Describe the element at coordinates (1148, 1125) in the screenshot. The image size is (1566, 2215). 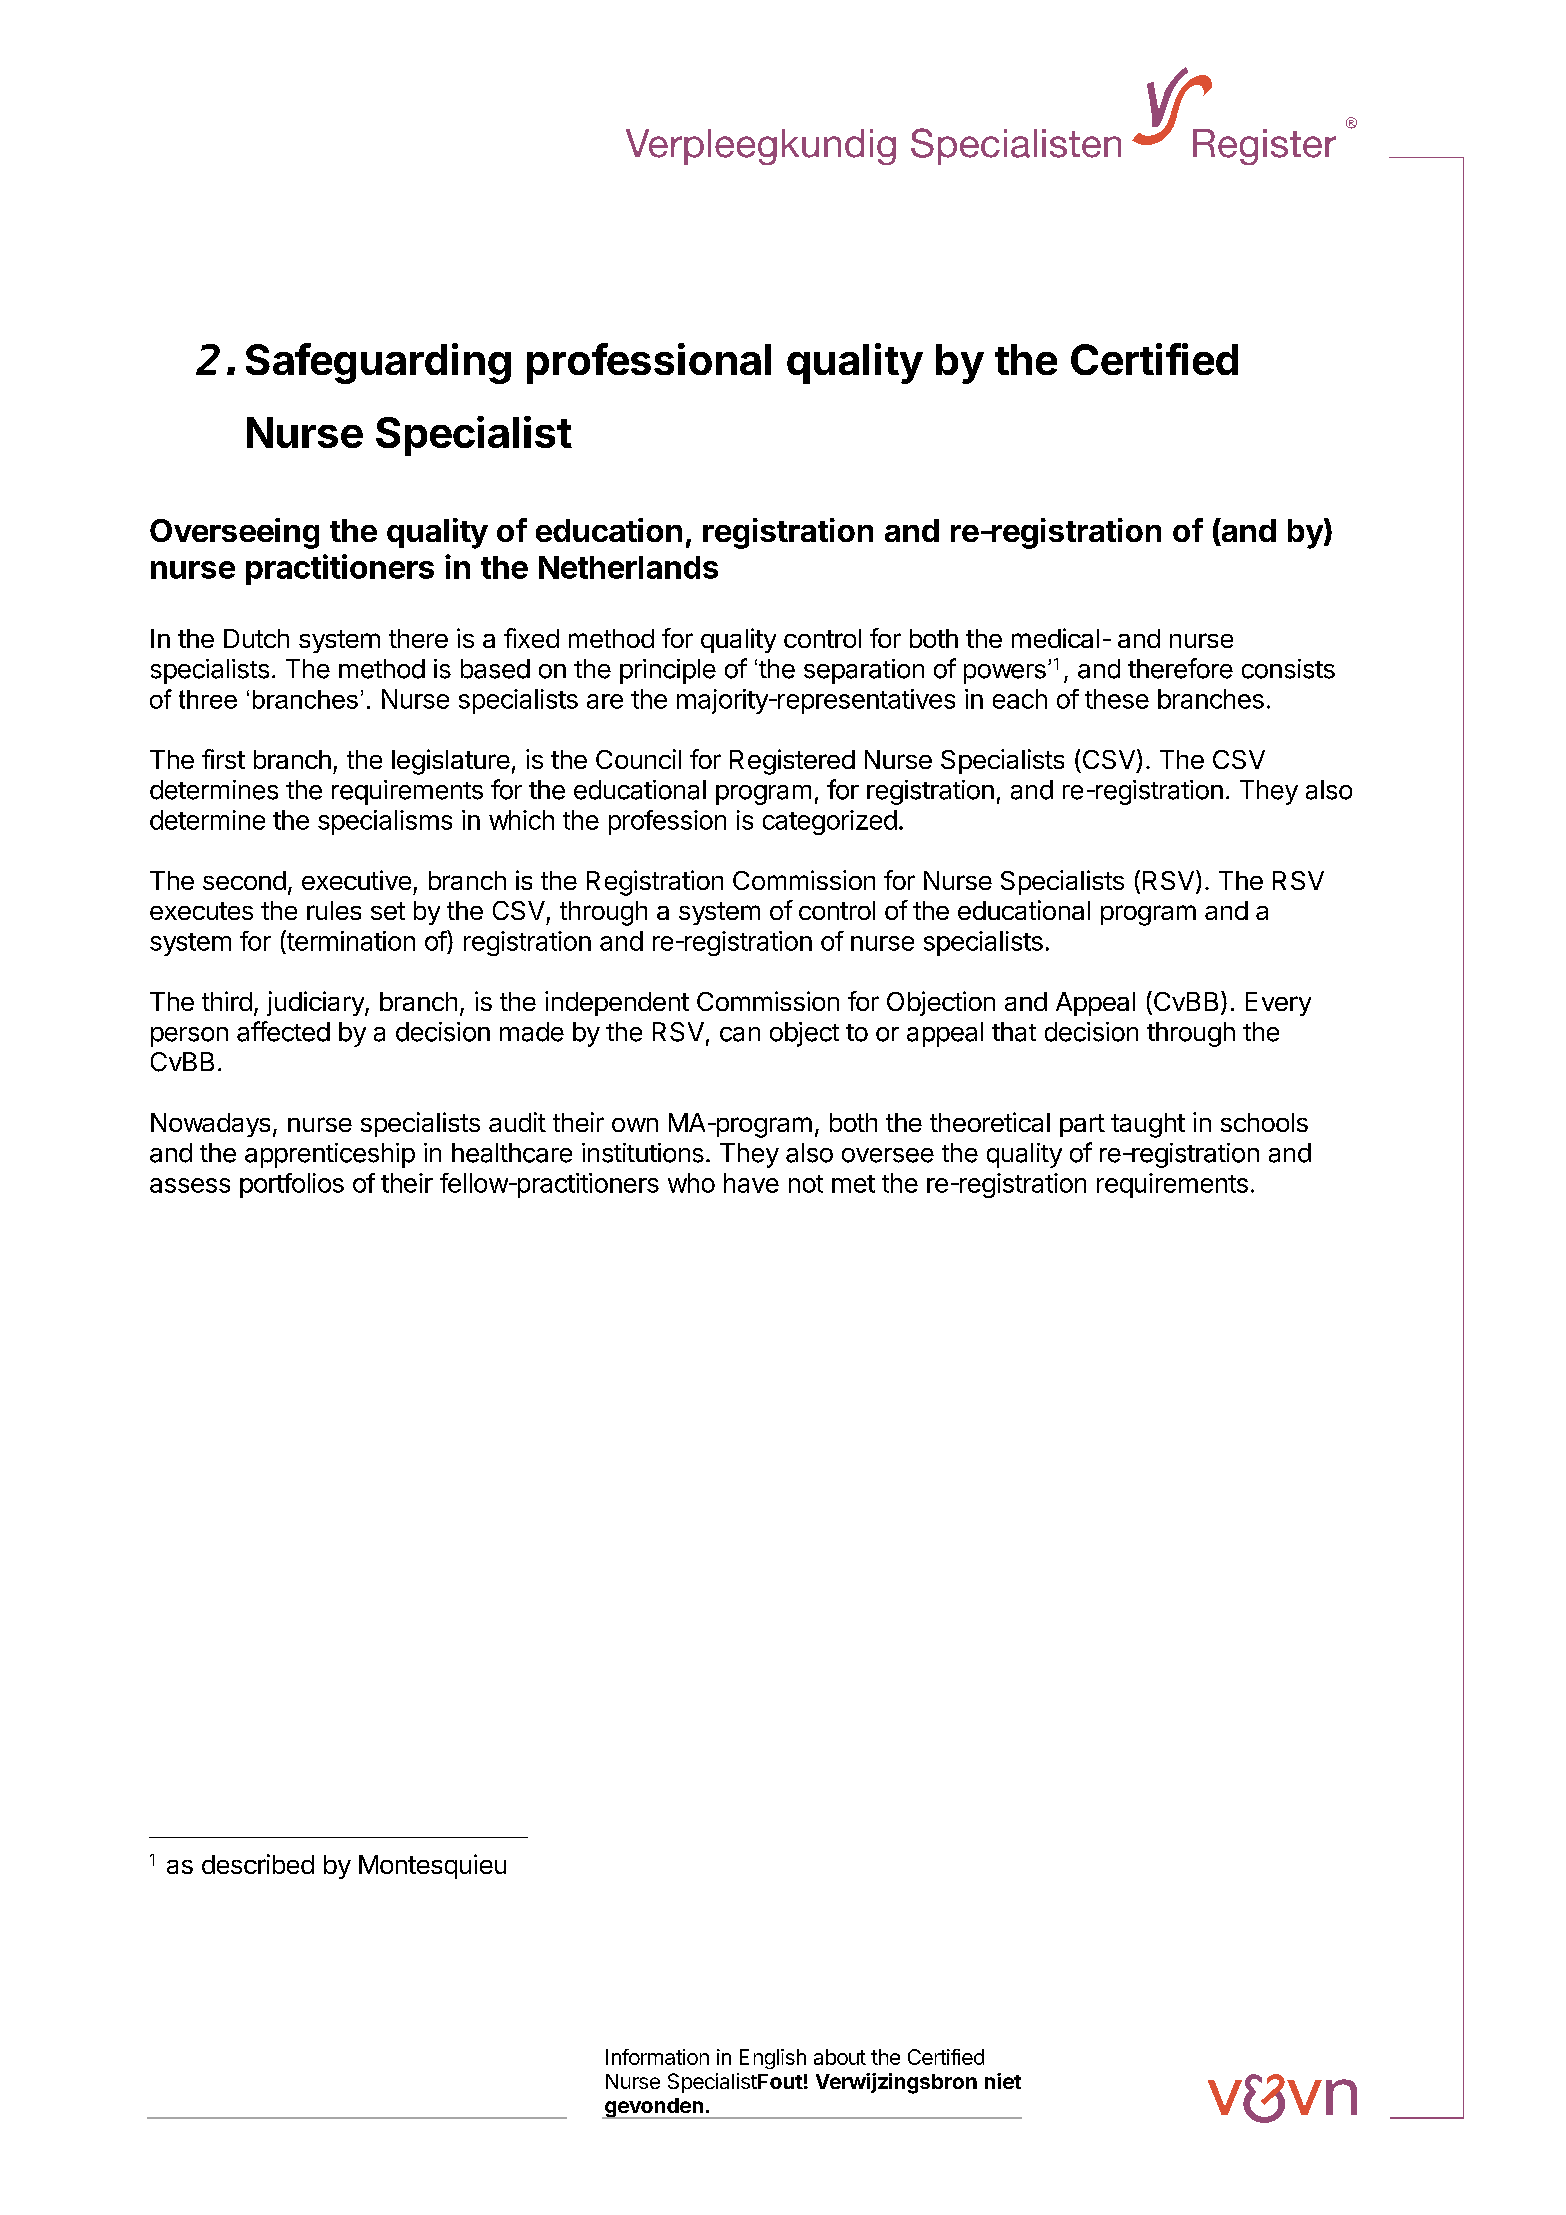
I see `taught` at that location.
